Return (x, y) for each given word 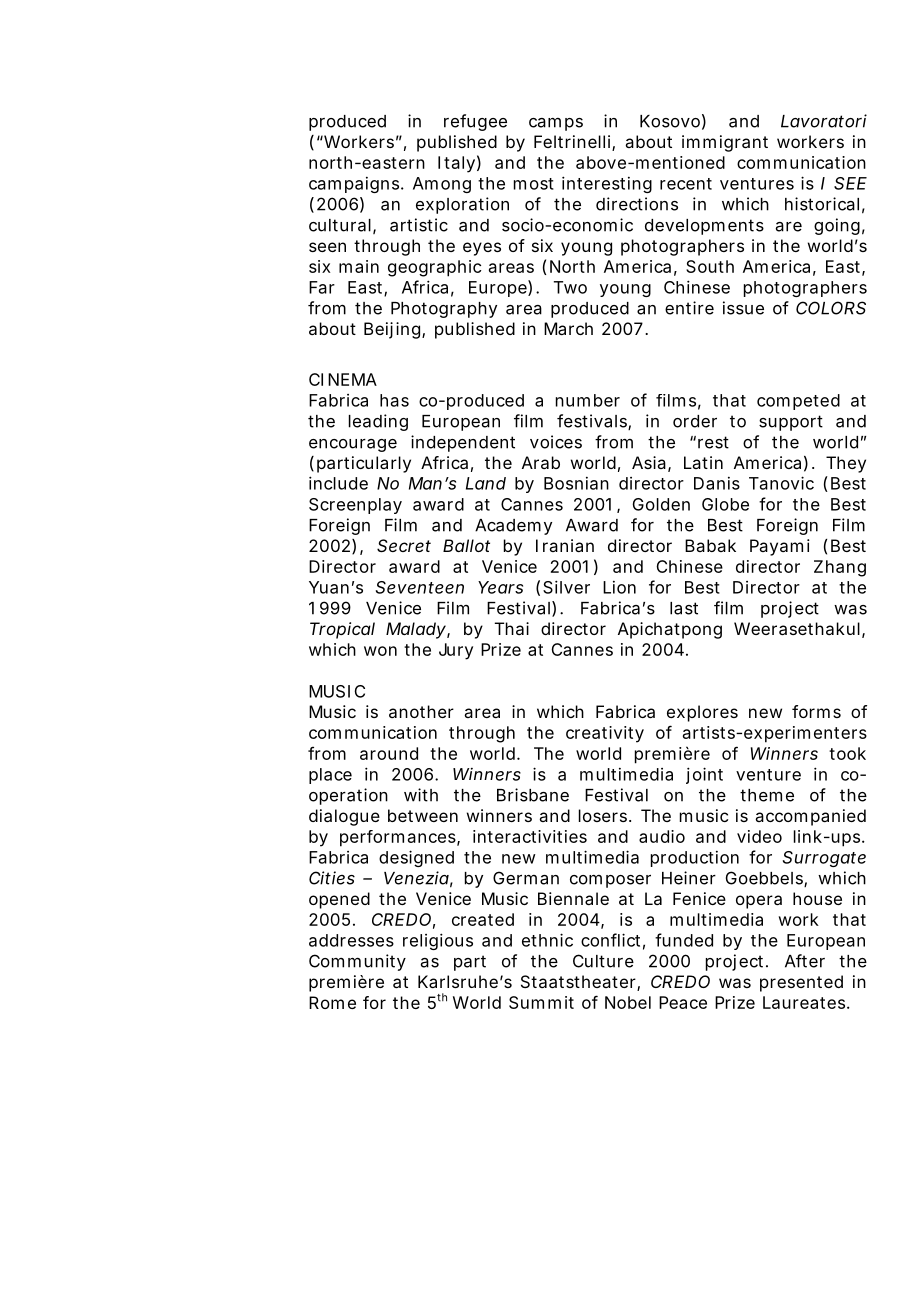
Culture (603, 961)
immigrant (725, 143)
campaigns (355, 185)
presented (801, 983)
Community (357, 962)
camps (556, 124)
